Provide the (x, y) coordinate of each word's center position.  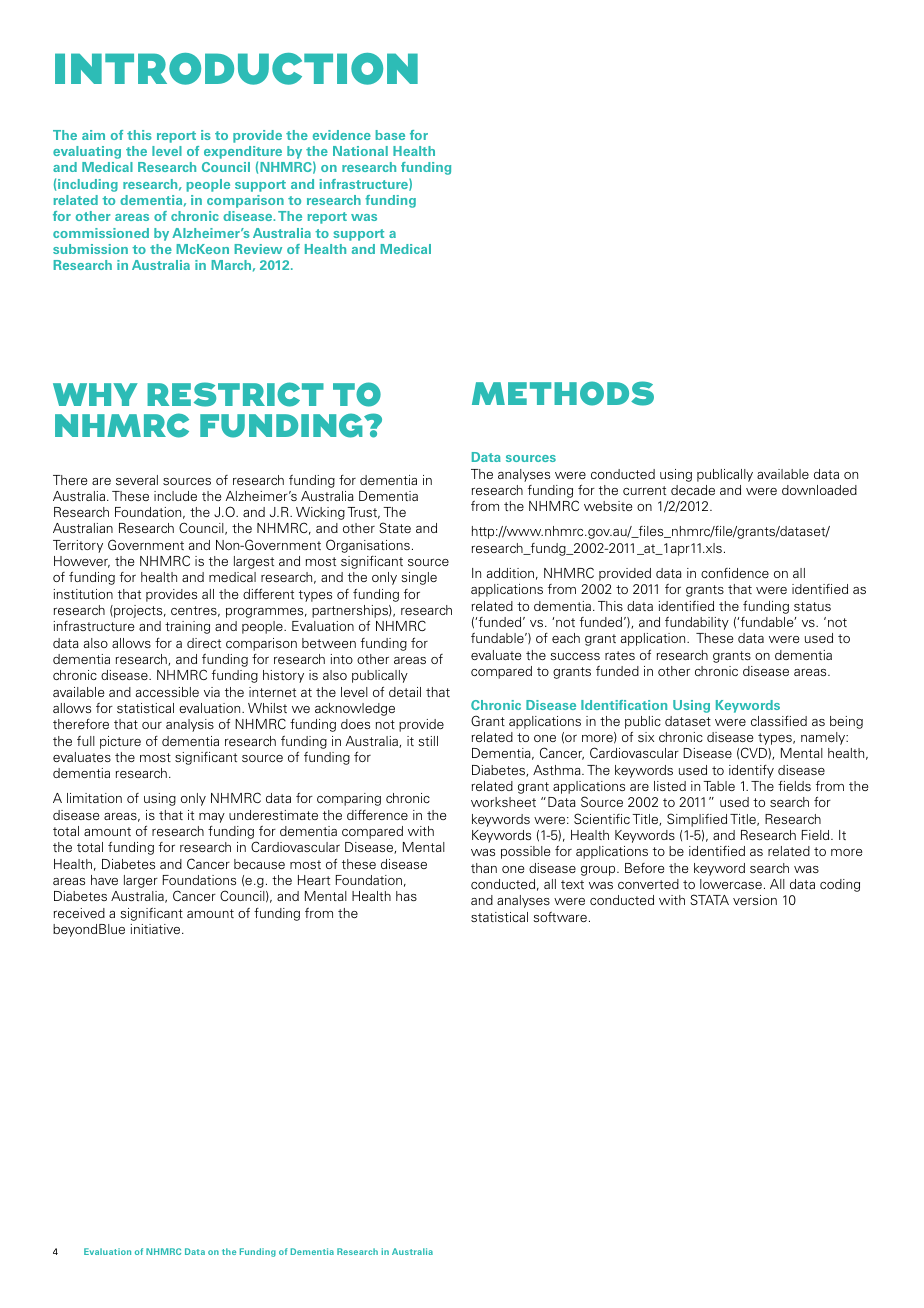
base (390, 135)
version (755, 900)
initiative (157, 929)
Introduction (236, 69)
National (360, 151)
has (406, 896)
